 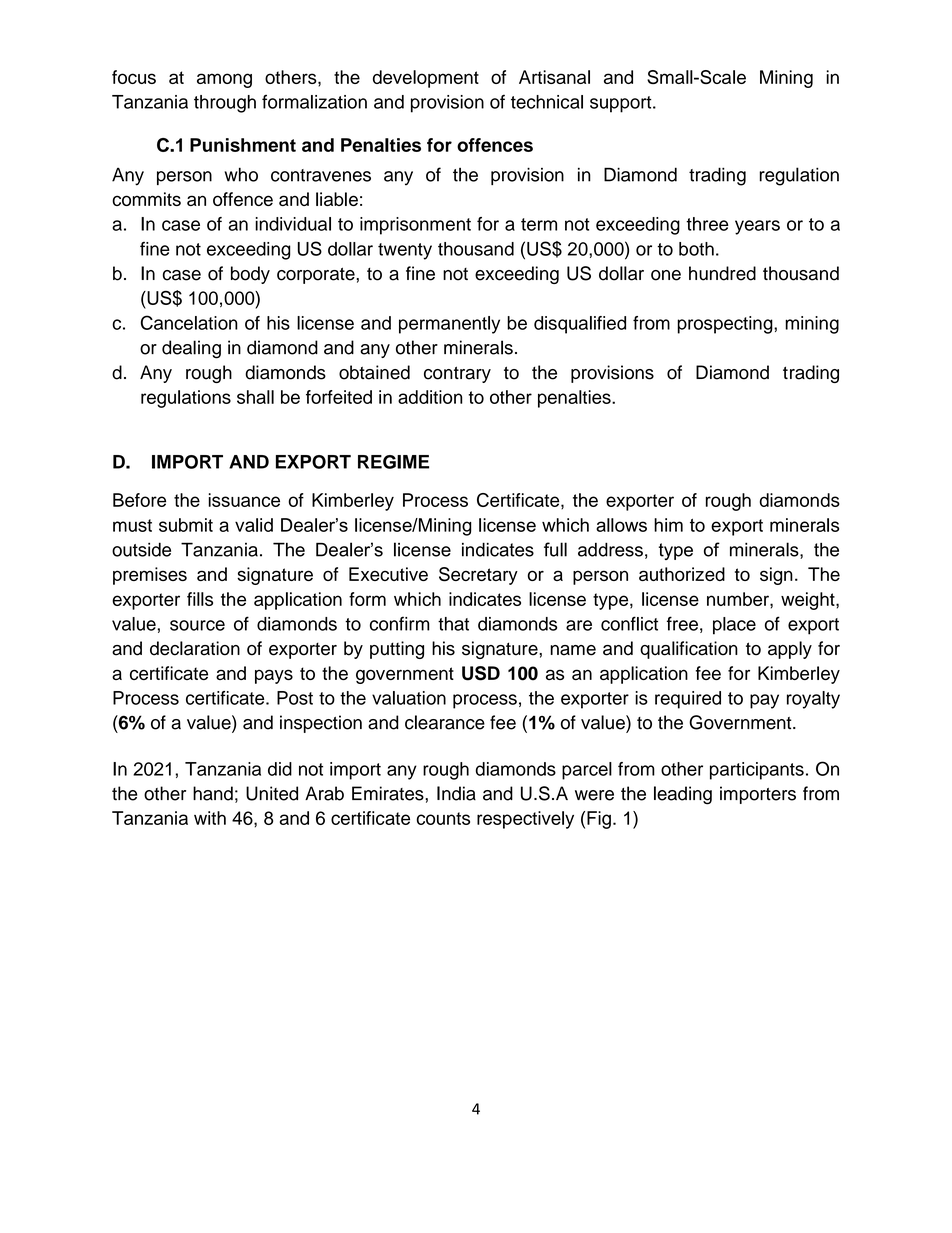 I want to click on leading, so click(x=683, y=795).
